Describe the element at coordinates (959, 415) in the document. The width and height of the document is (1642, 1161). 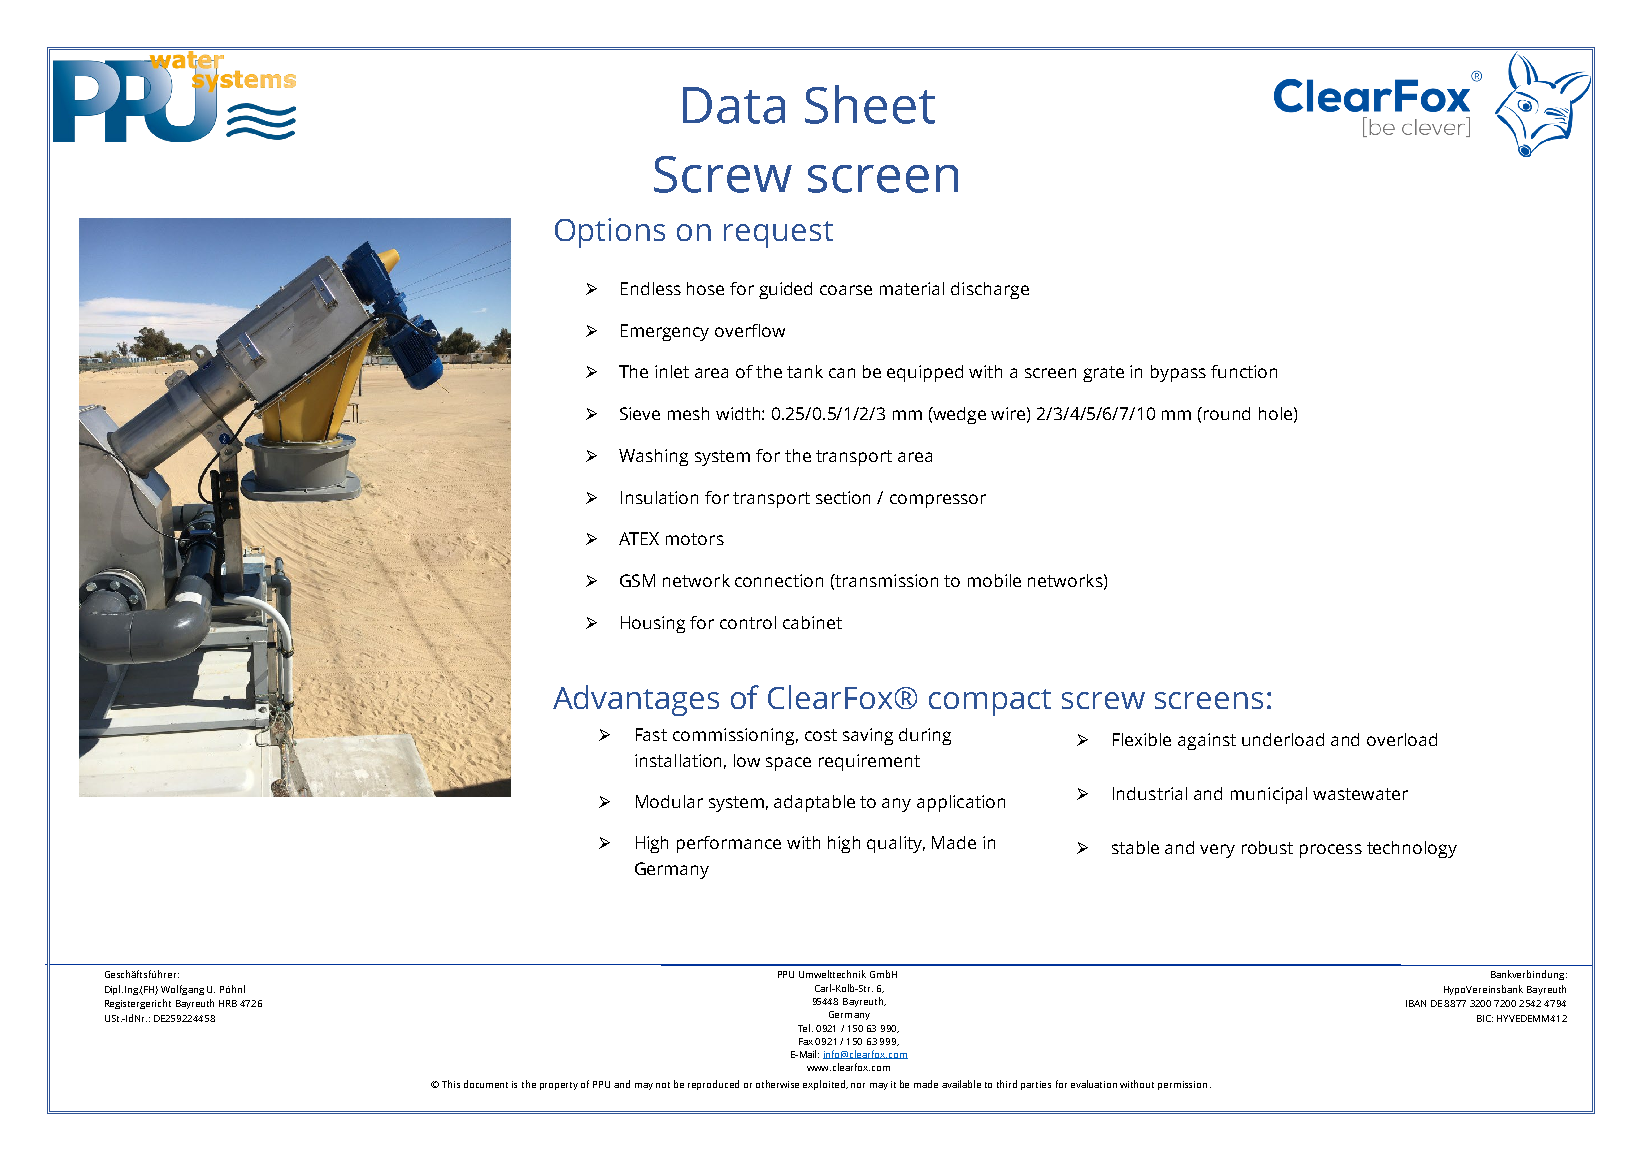
I see `wedge` at that location.
